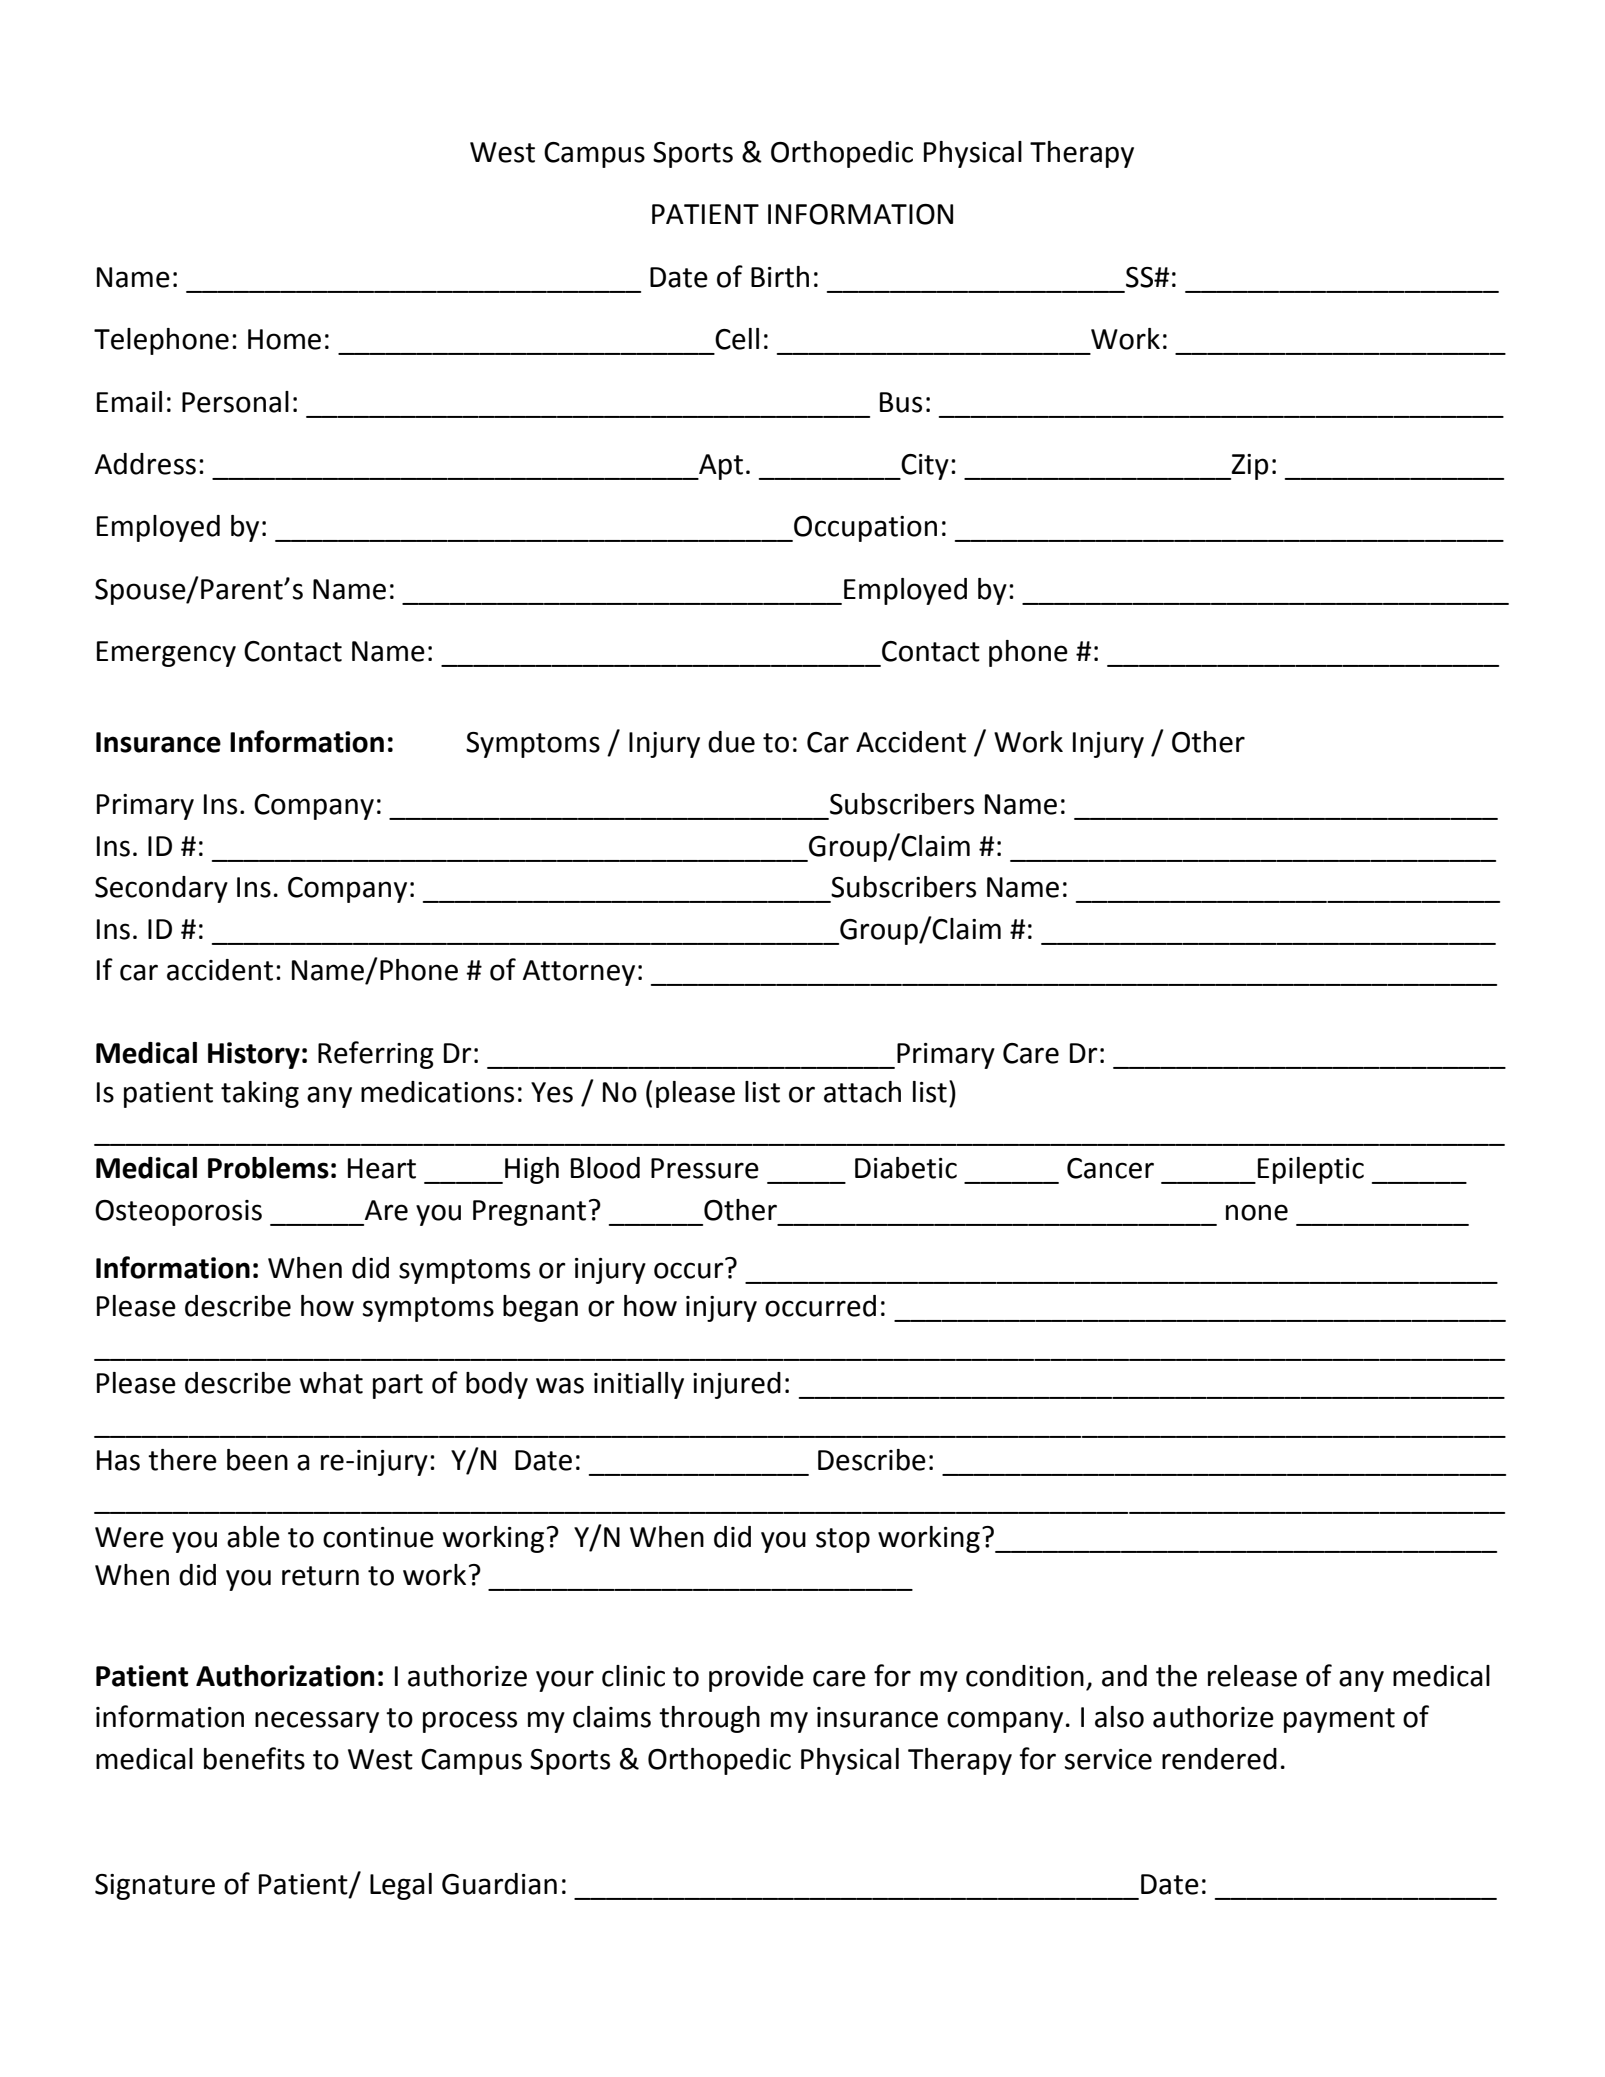  I want to click on Attorney, so click(579, 973).
